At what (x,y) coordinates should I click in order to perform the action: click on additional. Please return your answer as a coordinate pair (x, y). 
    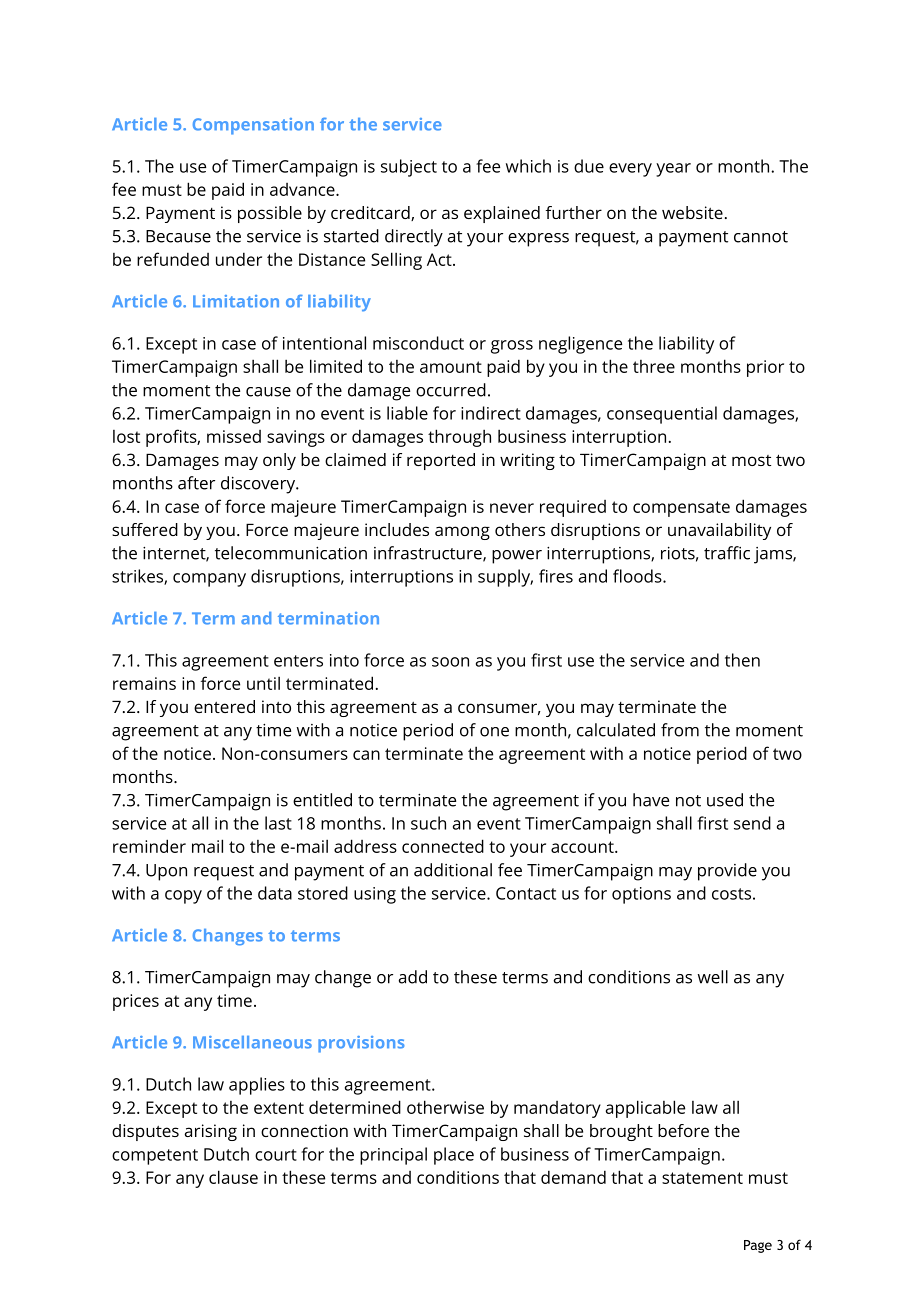
    Looking at the image, I should click on (453, 870).
